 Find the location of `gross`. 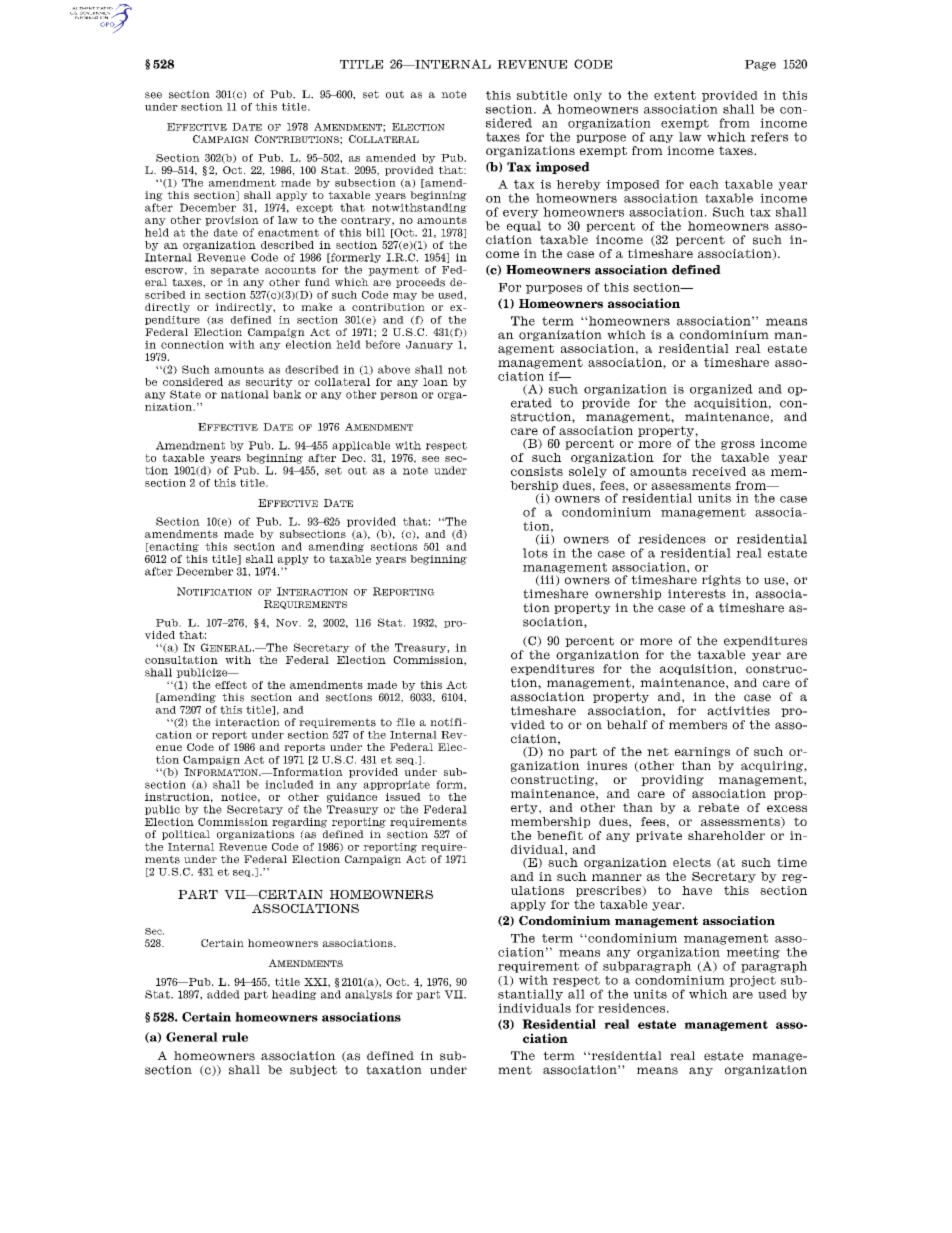

gross is located at coordinates (738, 445).
